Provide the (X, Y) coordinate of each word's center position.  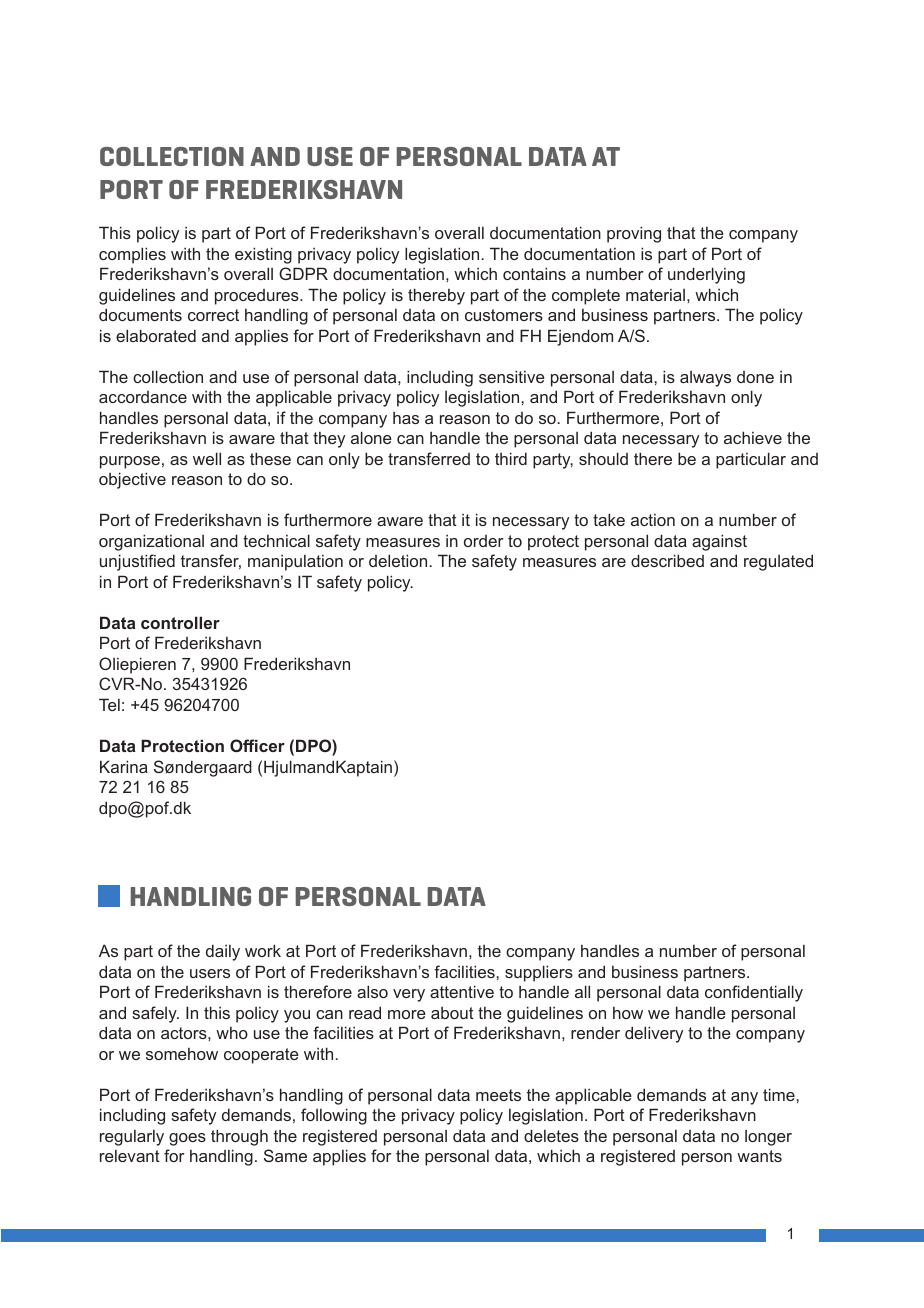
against (719, 542)
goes (187, 1139)
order (484, 541)
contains (534, 273)
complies (132, 255)
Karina (124, 766)
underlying (706, 275)
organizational (151, 542)
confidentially (754, 993)
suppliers (539, 973)
